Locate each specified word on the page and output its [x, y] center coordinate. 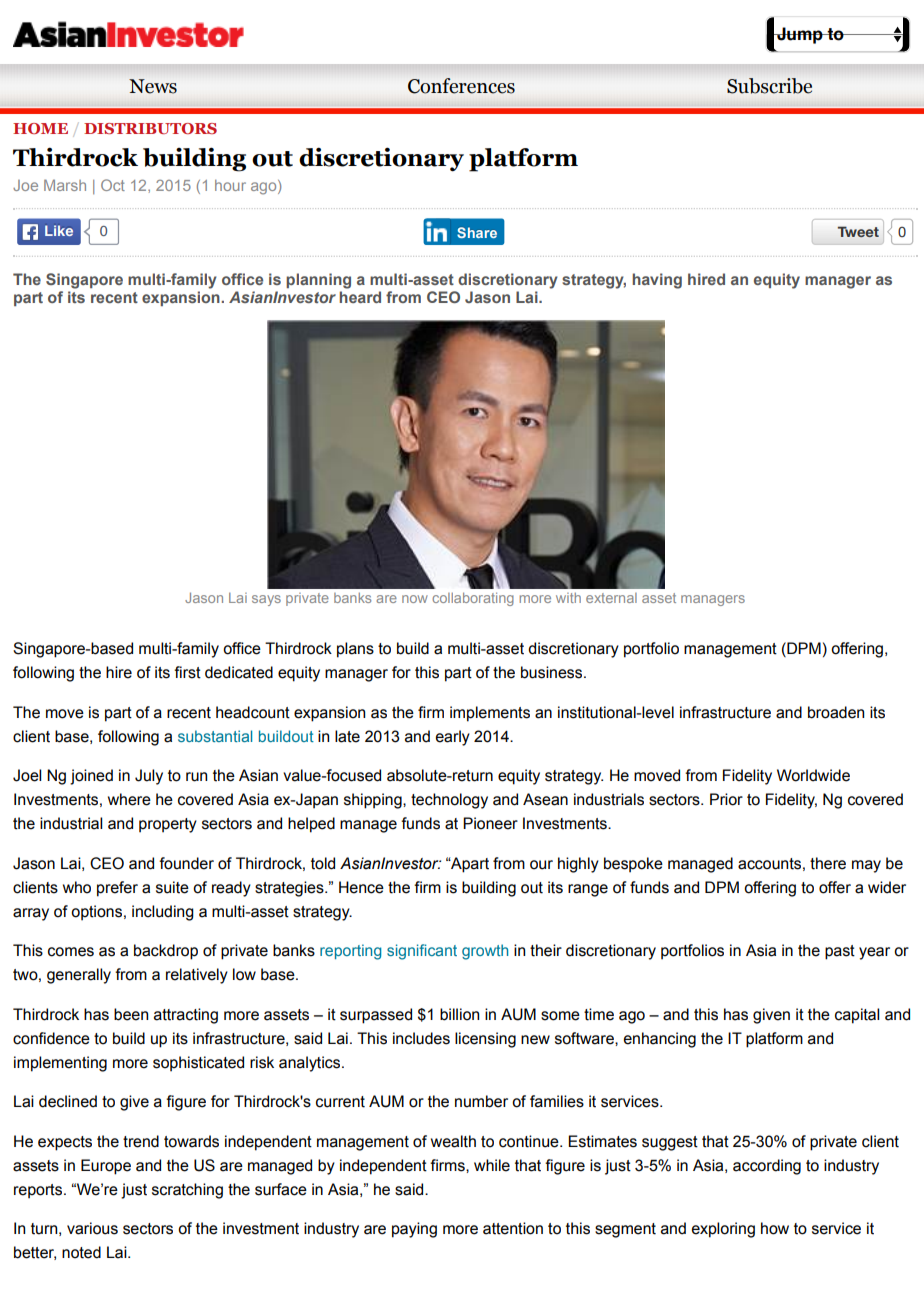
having [657, 281]
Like [59, 230]
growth [485, 952]
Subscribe [769, 86]
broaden [836, 712]
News [153, 86]
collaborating [473, 599]
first [187, 672]
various [92, 1228]
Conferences [461, 86]
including [163, 913]
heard [360, 297]
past [840, 952]
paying [414, 1230]
